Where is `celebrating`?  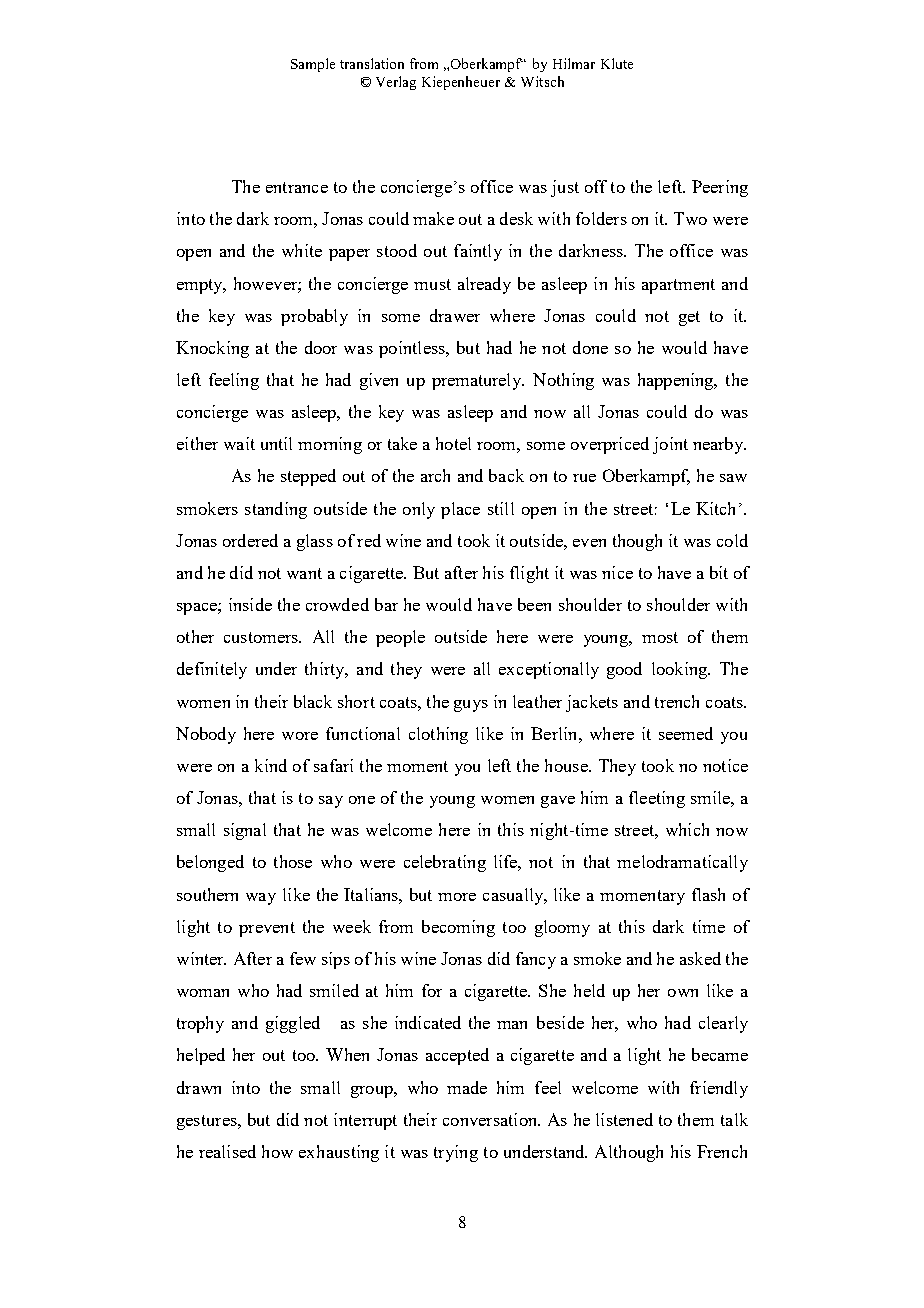 celebrating is located at coordinates (445, 863).
